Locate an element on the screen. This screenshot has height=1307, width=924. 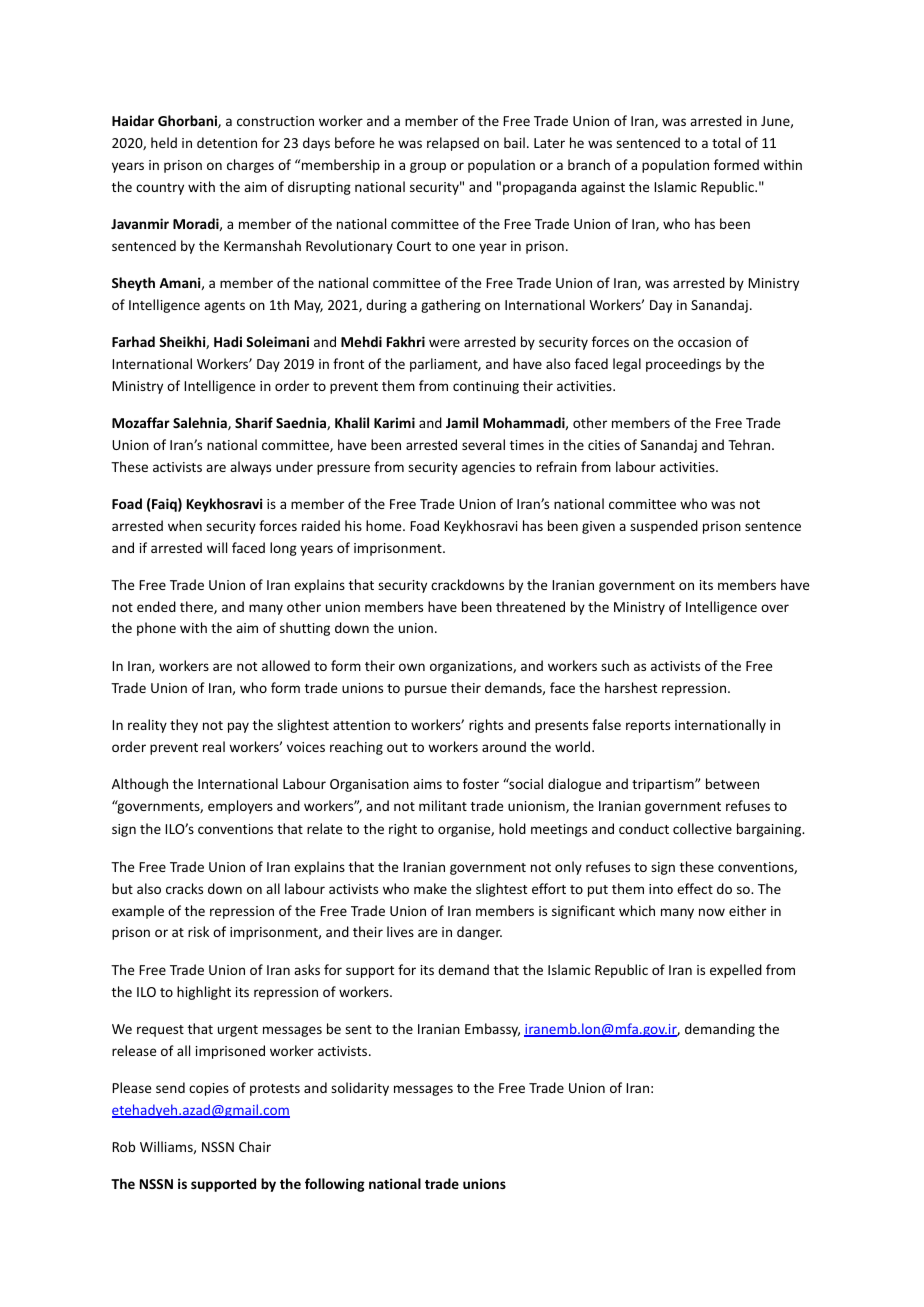
relapsed is located at coordinates (453, 144).
